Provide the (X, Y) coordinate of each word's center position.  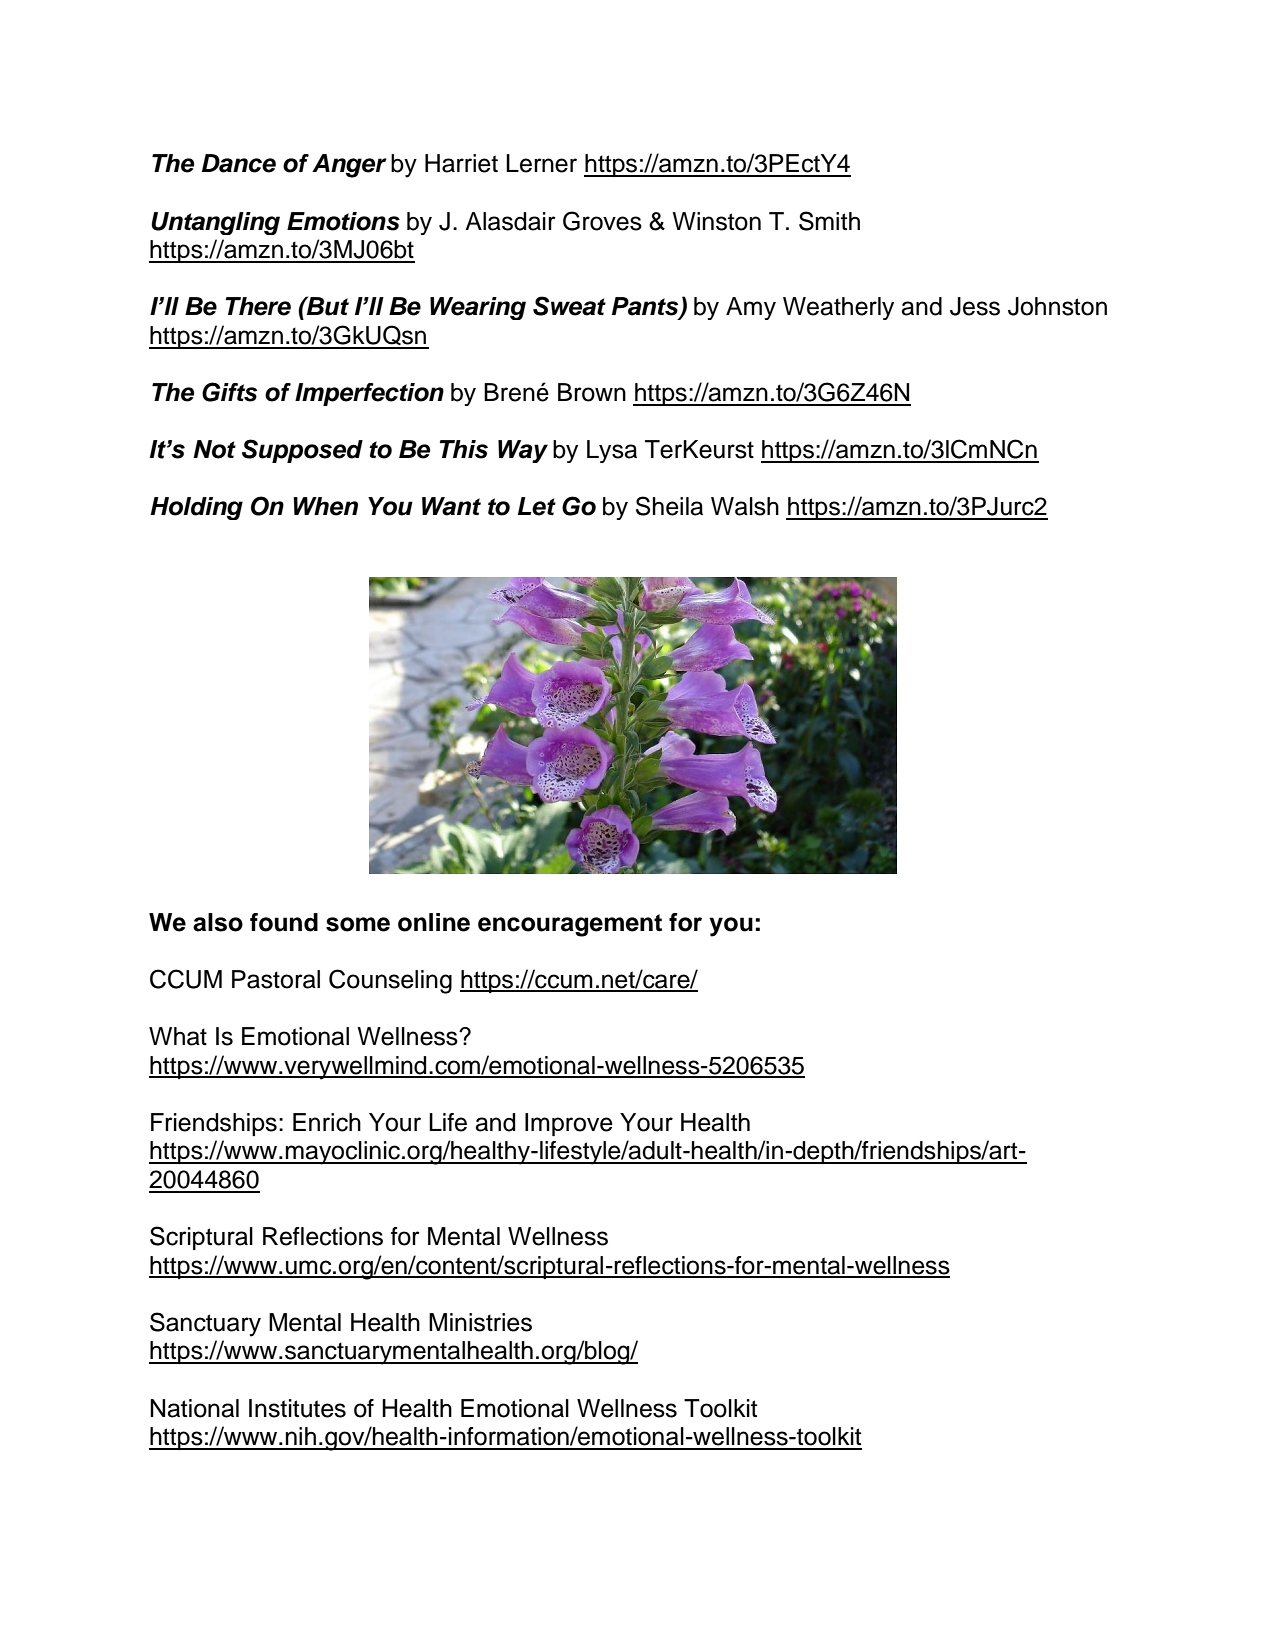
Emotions (343, 221)
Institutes (297, 1408)
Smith (829, 221)
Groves (602, 221)
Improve (569, 1124)
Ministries (480, 1322)
